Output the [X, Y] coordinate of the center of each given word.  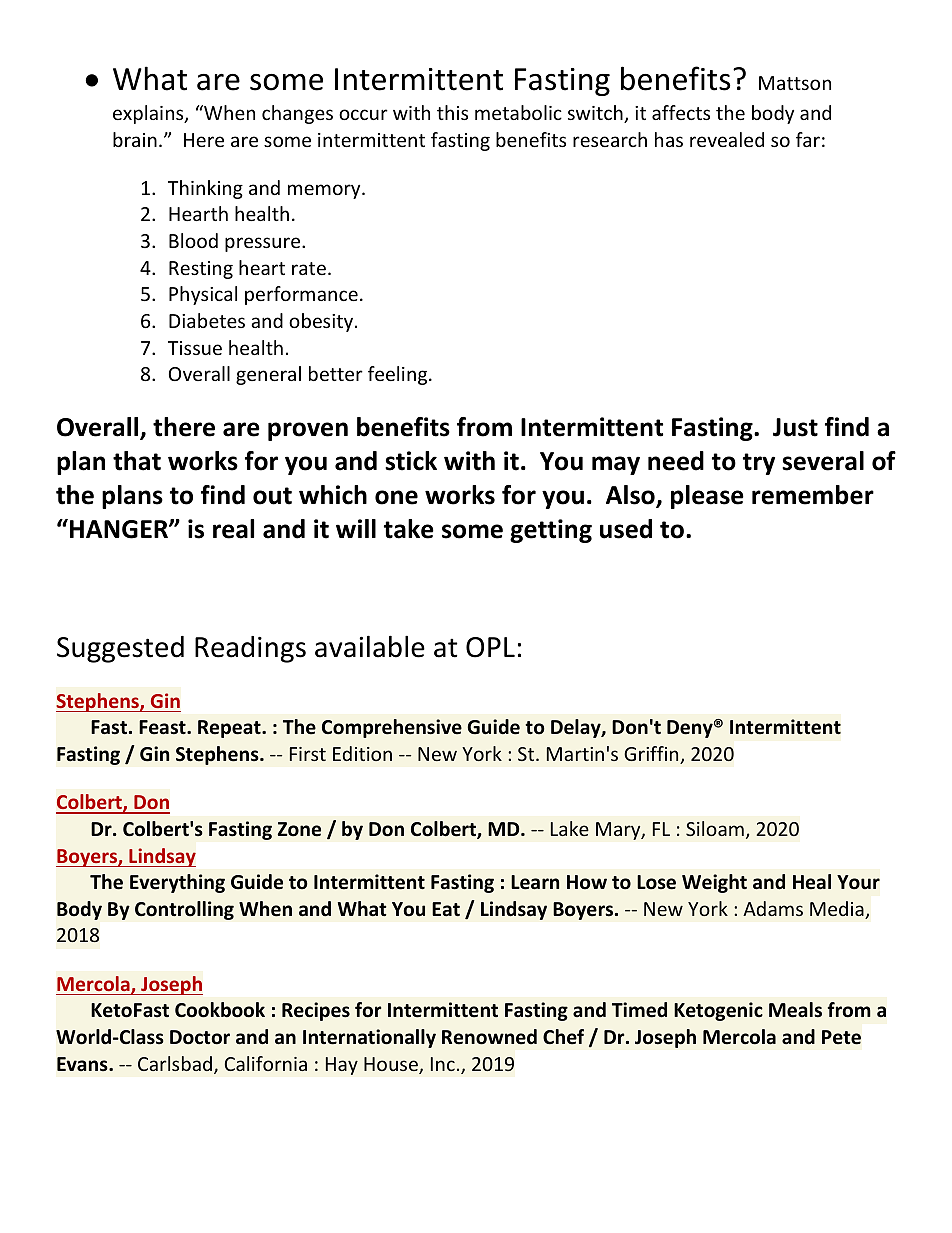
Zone [299, 829]
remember [813, 495]
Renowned [489, 1037]
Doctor [200, 1037]
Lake [570, 828]
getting [551, 531]
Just [795, 427]
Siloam [715, 828]
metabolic [518, 112]
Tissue [195, 348]
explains [149, 114]
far [808, 139]
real [233, 529]
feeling [399, 375]
